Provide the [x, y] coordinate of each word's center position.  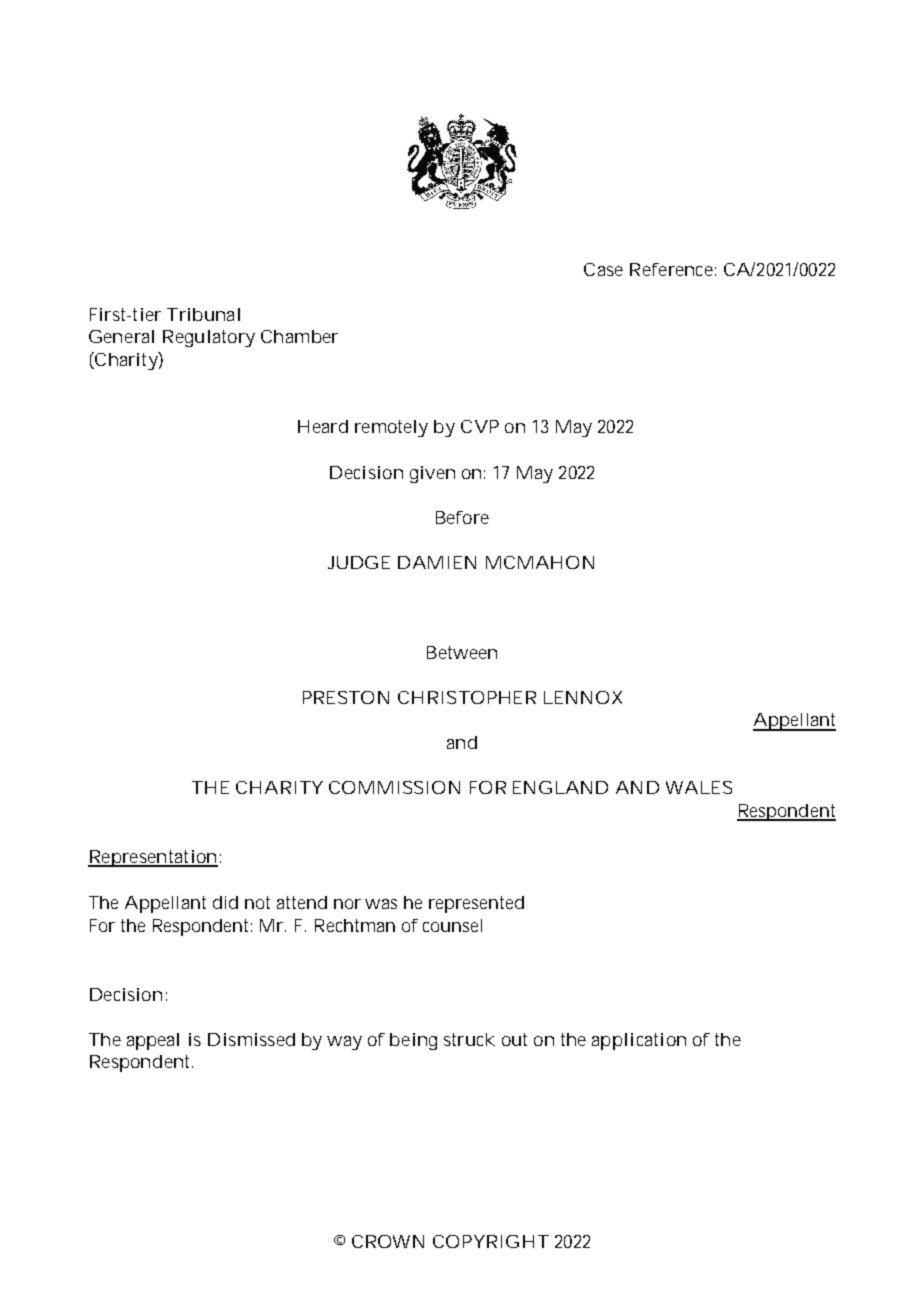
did [225, 902]
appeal [153, 1041]
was [381, 904]
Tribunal [203, 314]
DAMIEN [437, 562]
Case [603, 269]
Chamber [299, 336]
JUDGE [359, 562]
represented [476, 904]
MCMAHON [539, 562]
